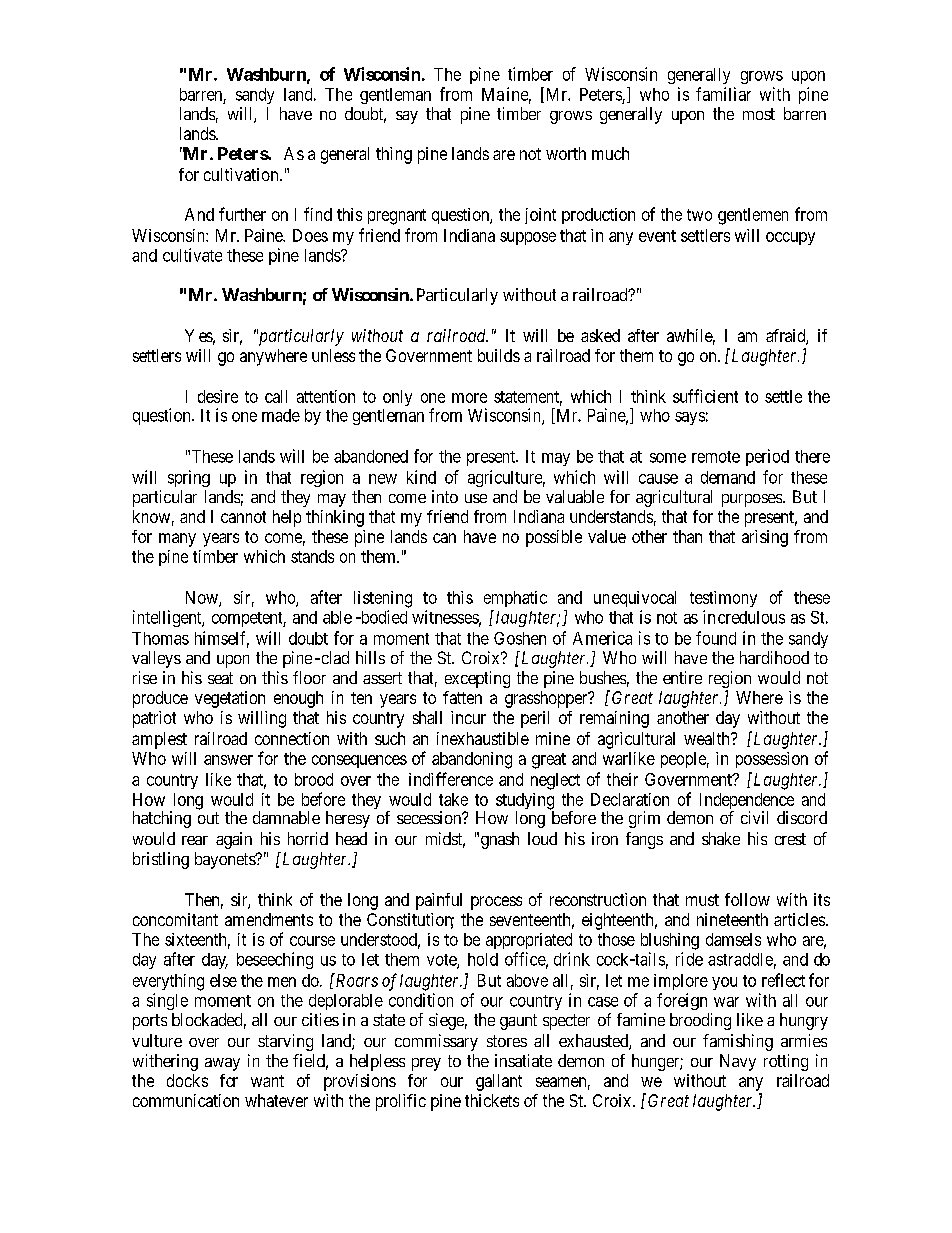 The width and height of the screenshot is (952, 1233). What do you see at coordinates (721, 838) in the screenshot?
I see `shake` at bounding box center [721, 838].
